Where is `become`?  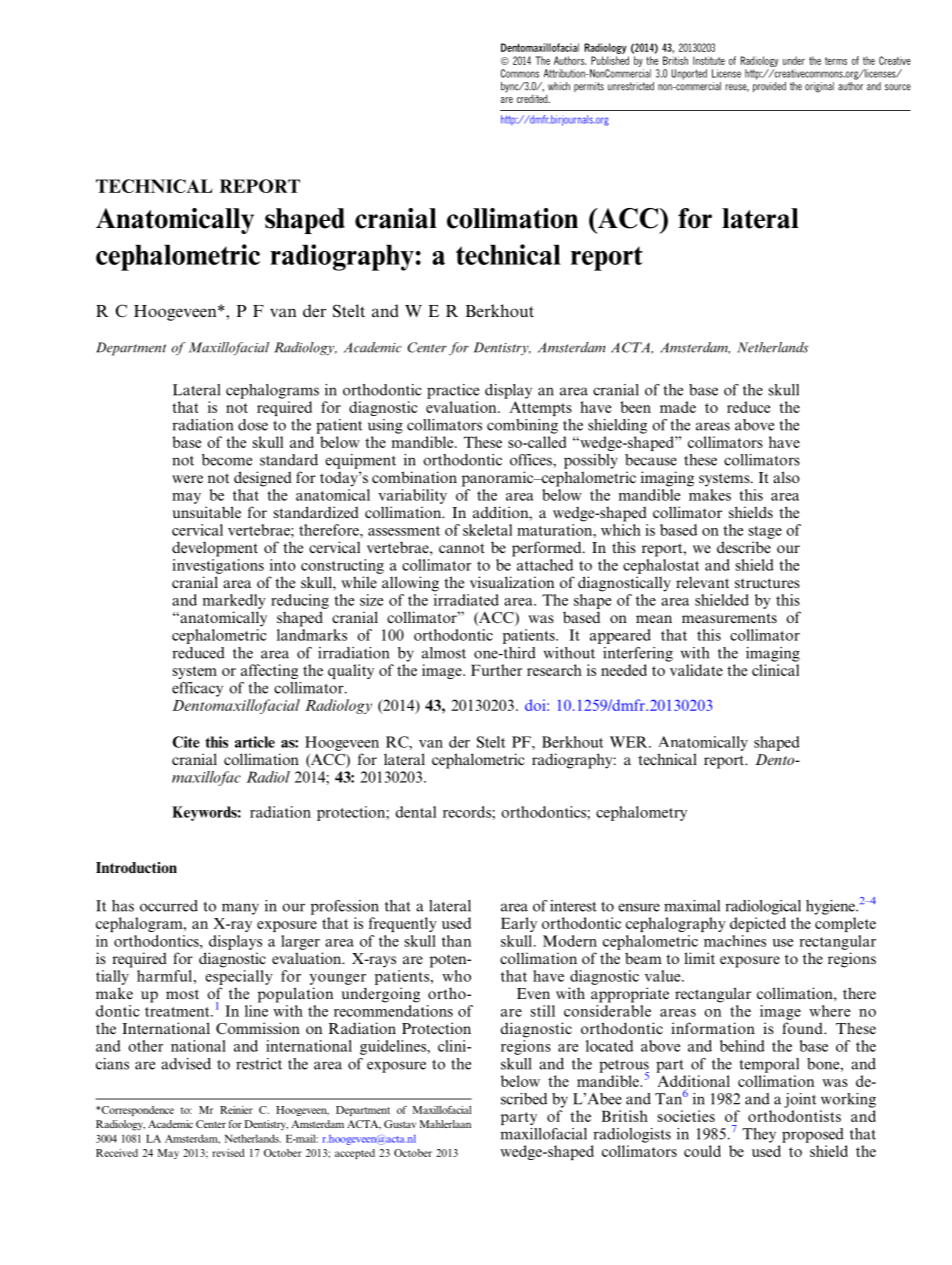 become is located at coordinates (227, 460).
